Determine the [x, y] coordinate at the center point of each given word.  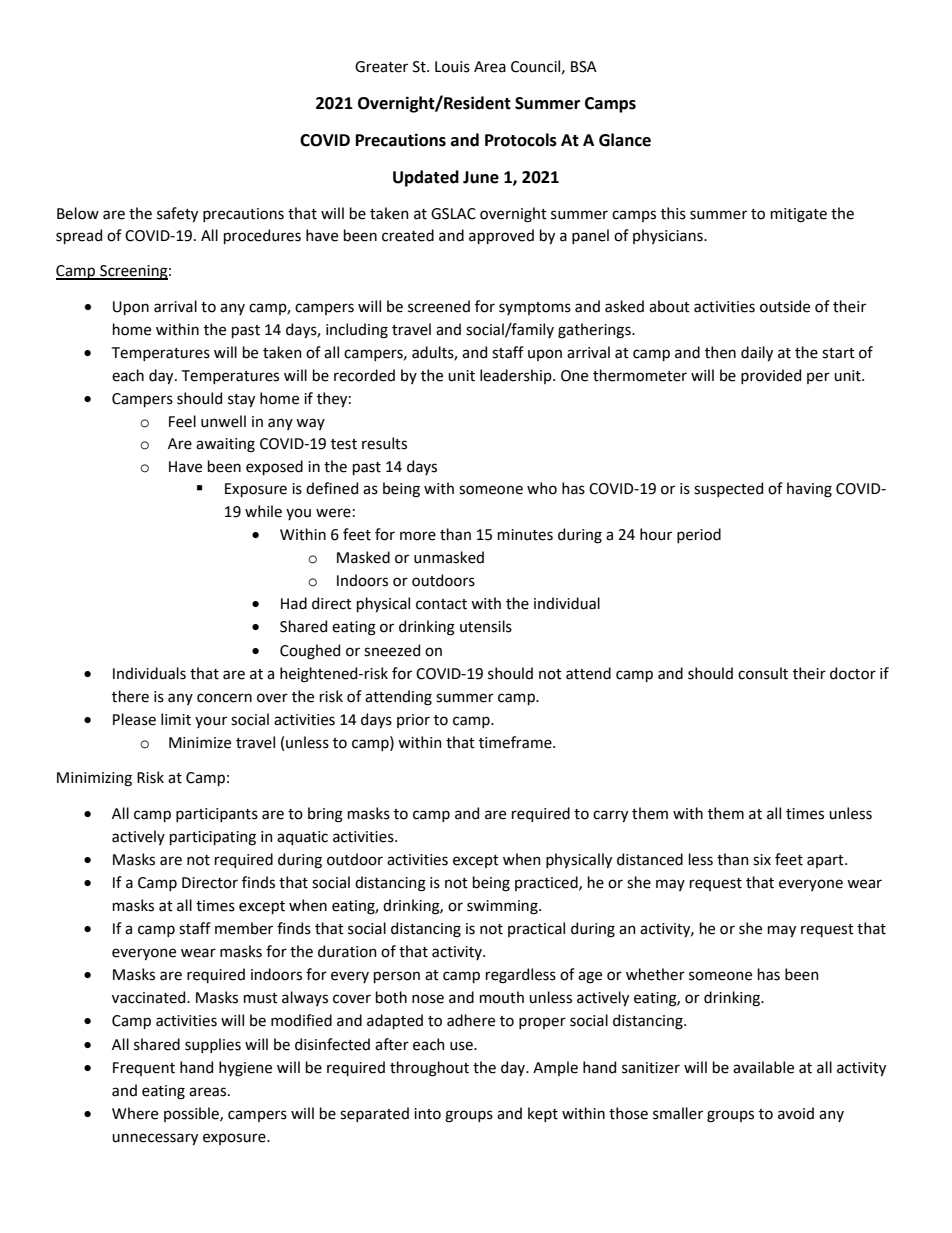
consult [763, 673]
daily [757, 353]
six [762, 860]
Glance [625, 140]
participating [213, 838]
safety [177, 214]
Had [294, 603]
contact [441, 604]
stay [241, 400]
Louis [452, 67]
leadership [517, 376]
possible [192, 1114]
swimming [503, 907]
